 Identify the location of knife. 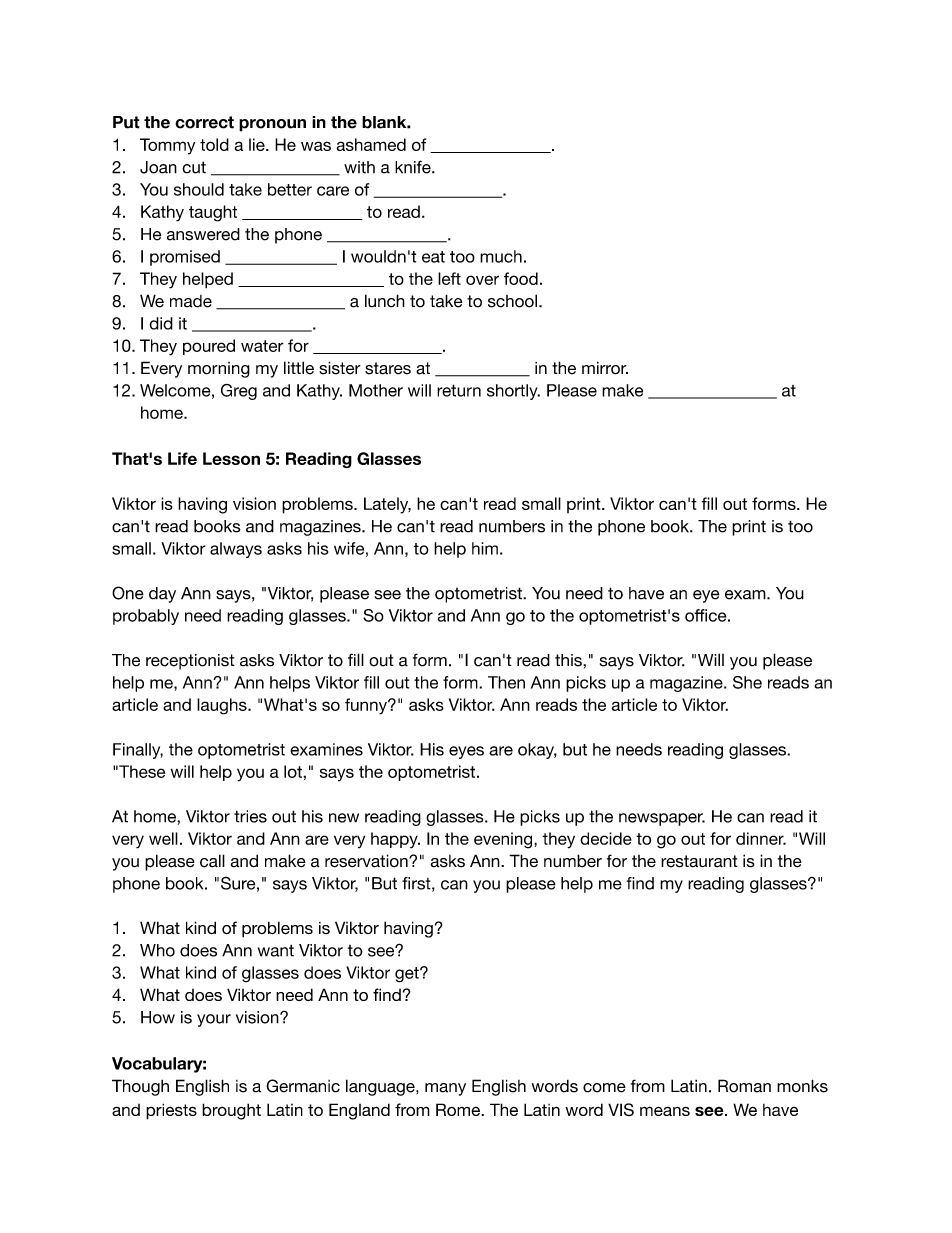
(414, 167).
